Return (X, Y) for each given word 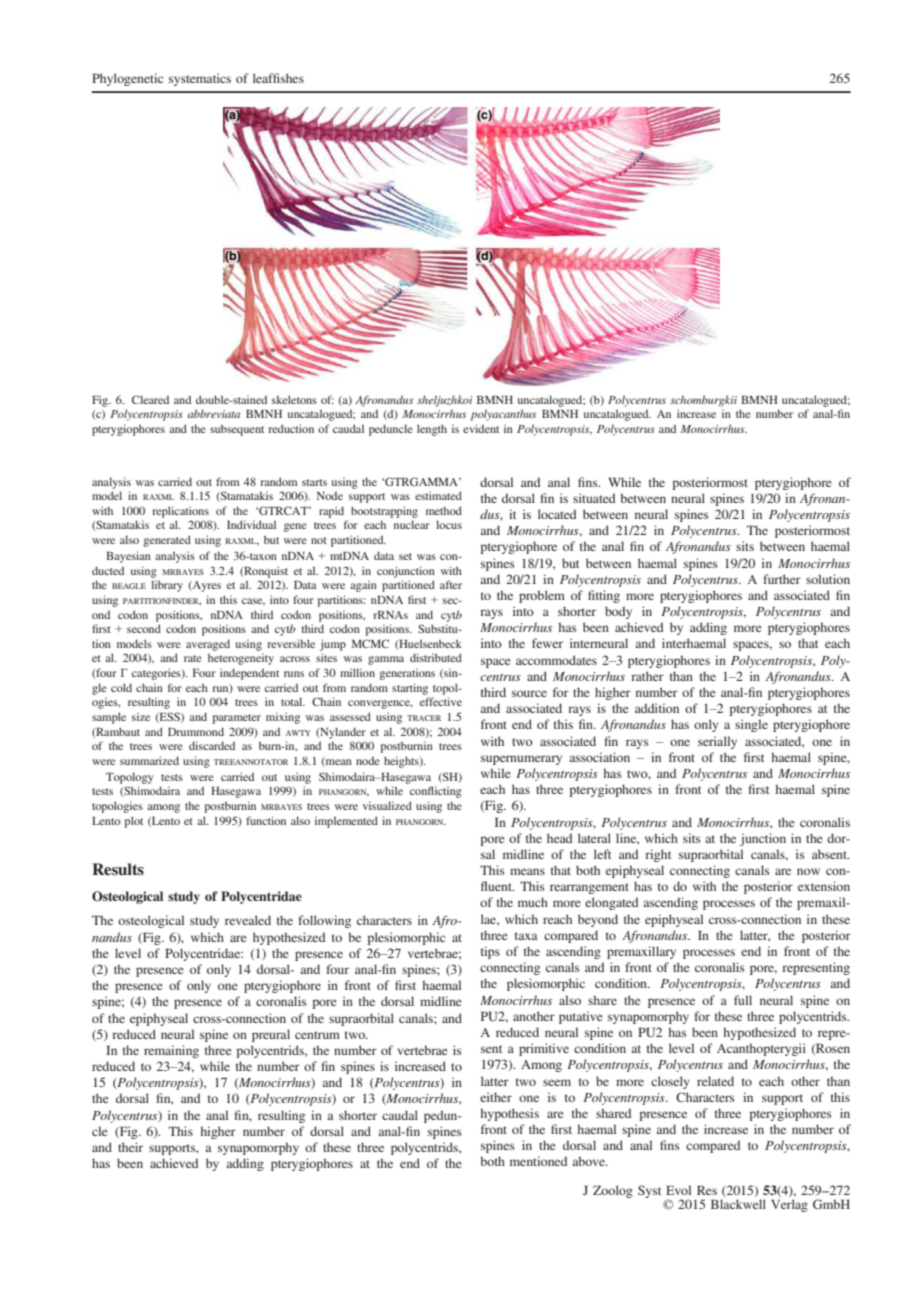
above (590, 1161)
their (130, 1147)
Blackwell (738, 1204)
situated (594, 498)
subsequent (237, 430)
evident (481, 428)
